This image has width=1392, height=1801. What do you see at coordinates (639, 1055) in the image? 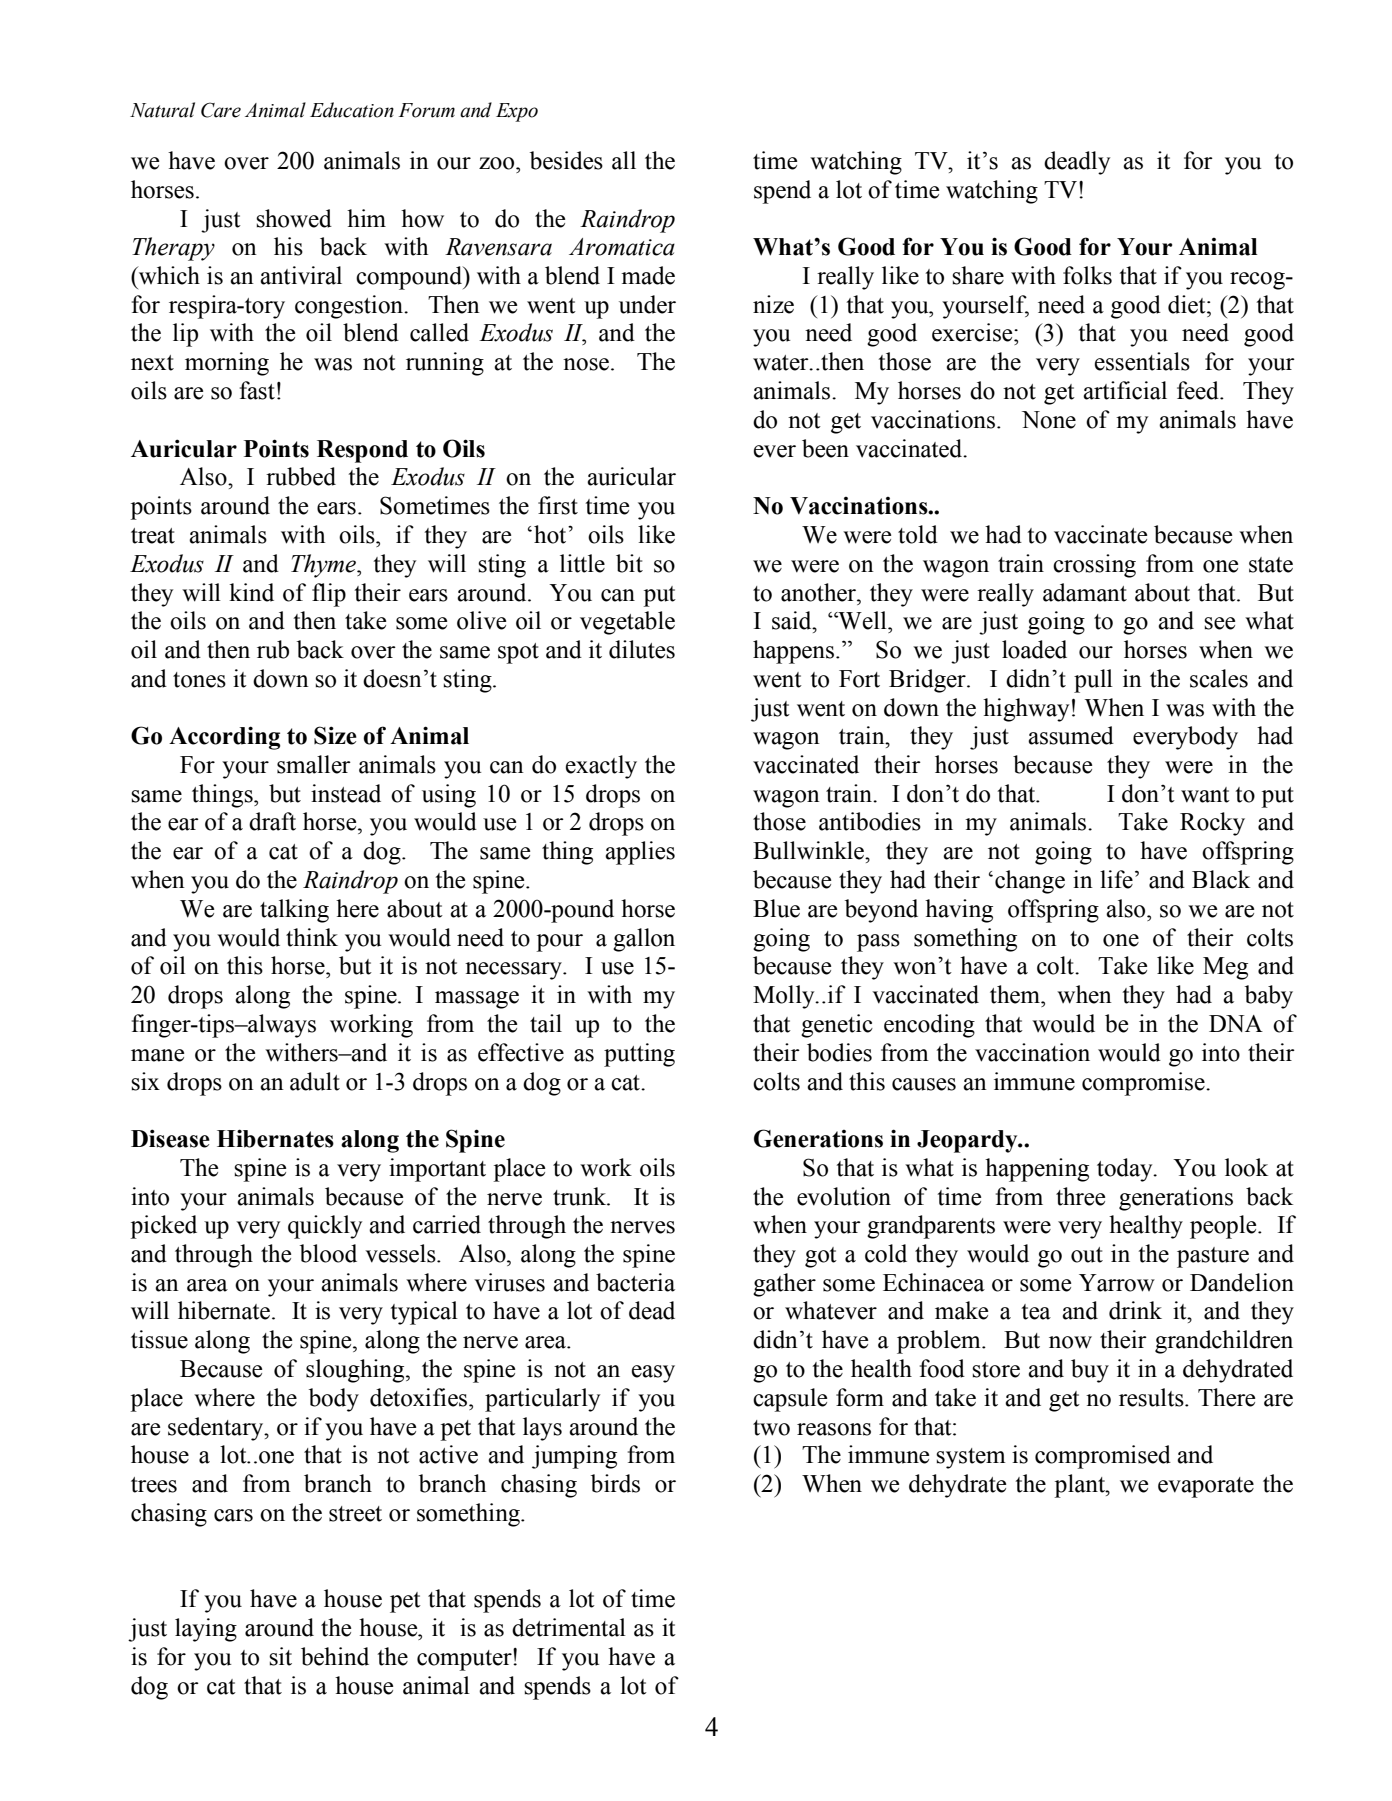
I see `putting` at bounding box center [639, 1055].
